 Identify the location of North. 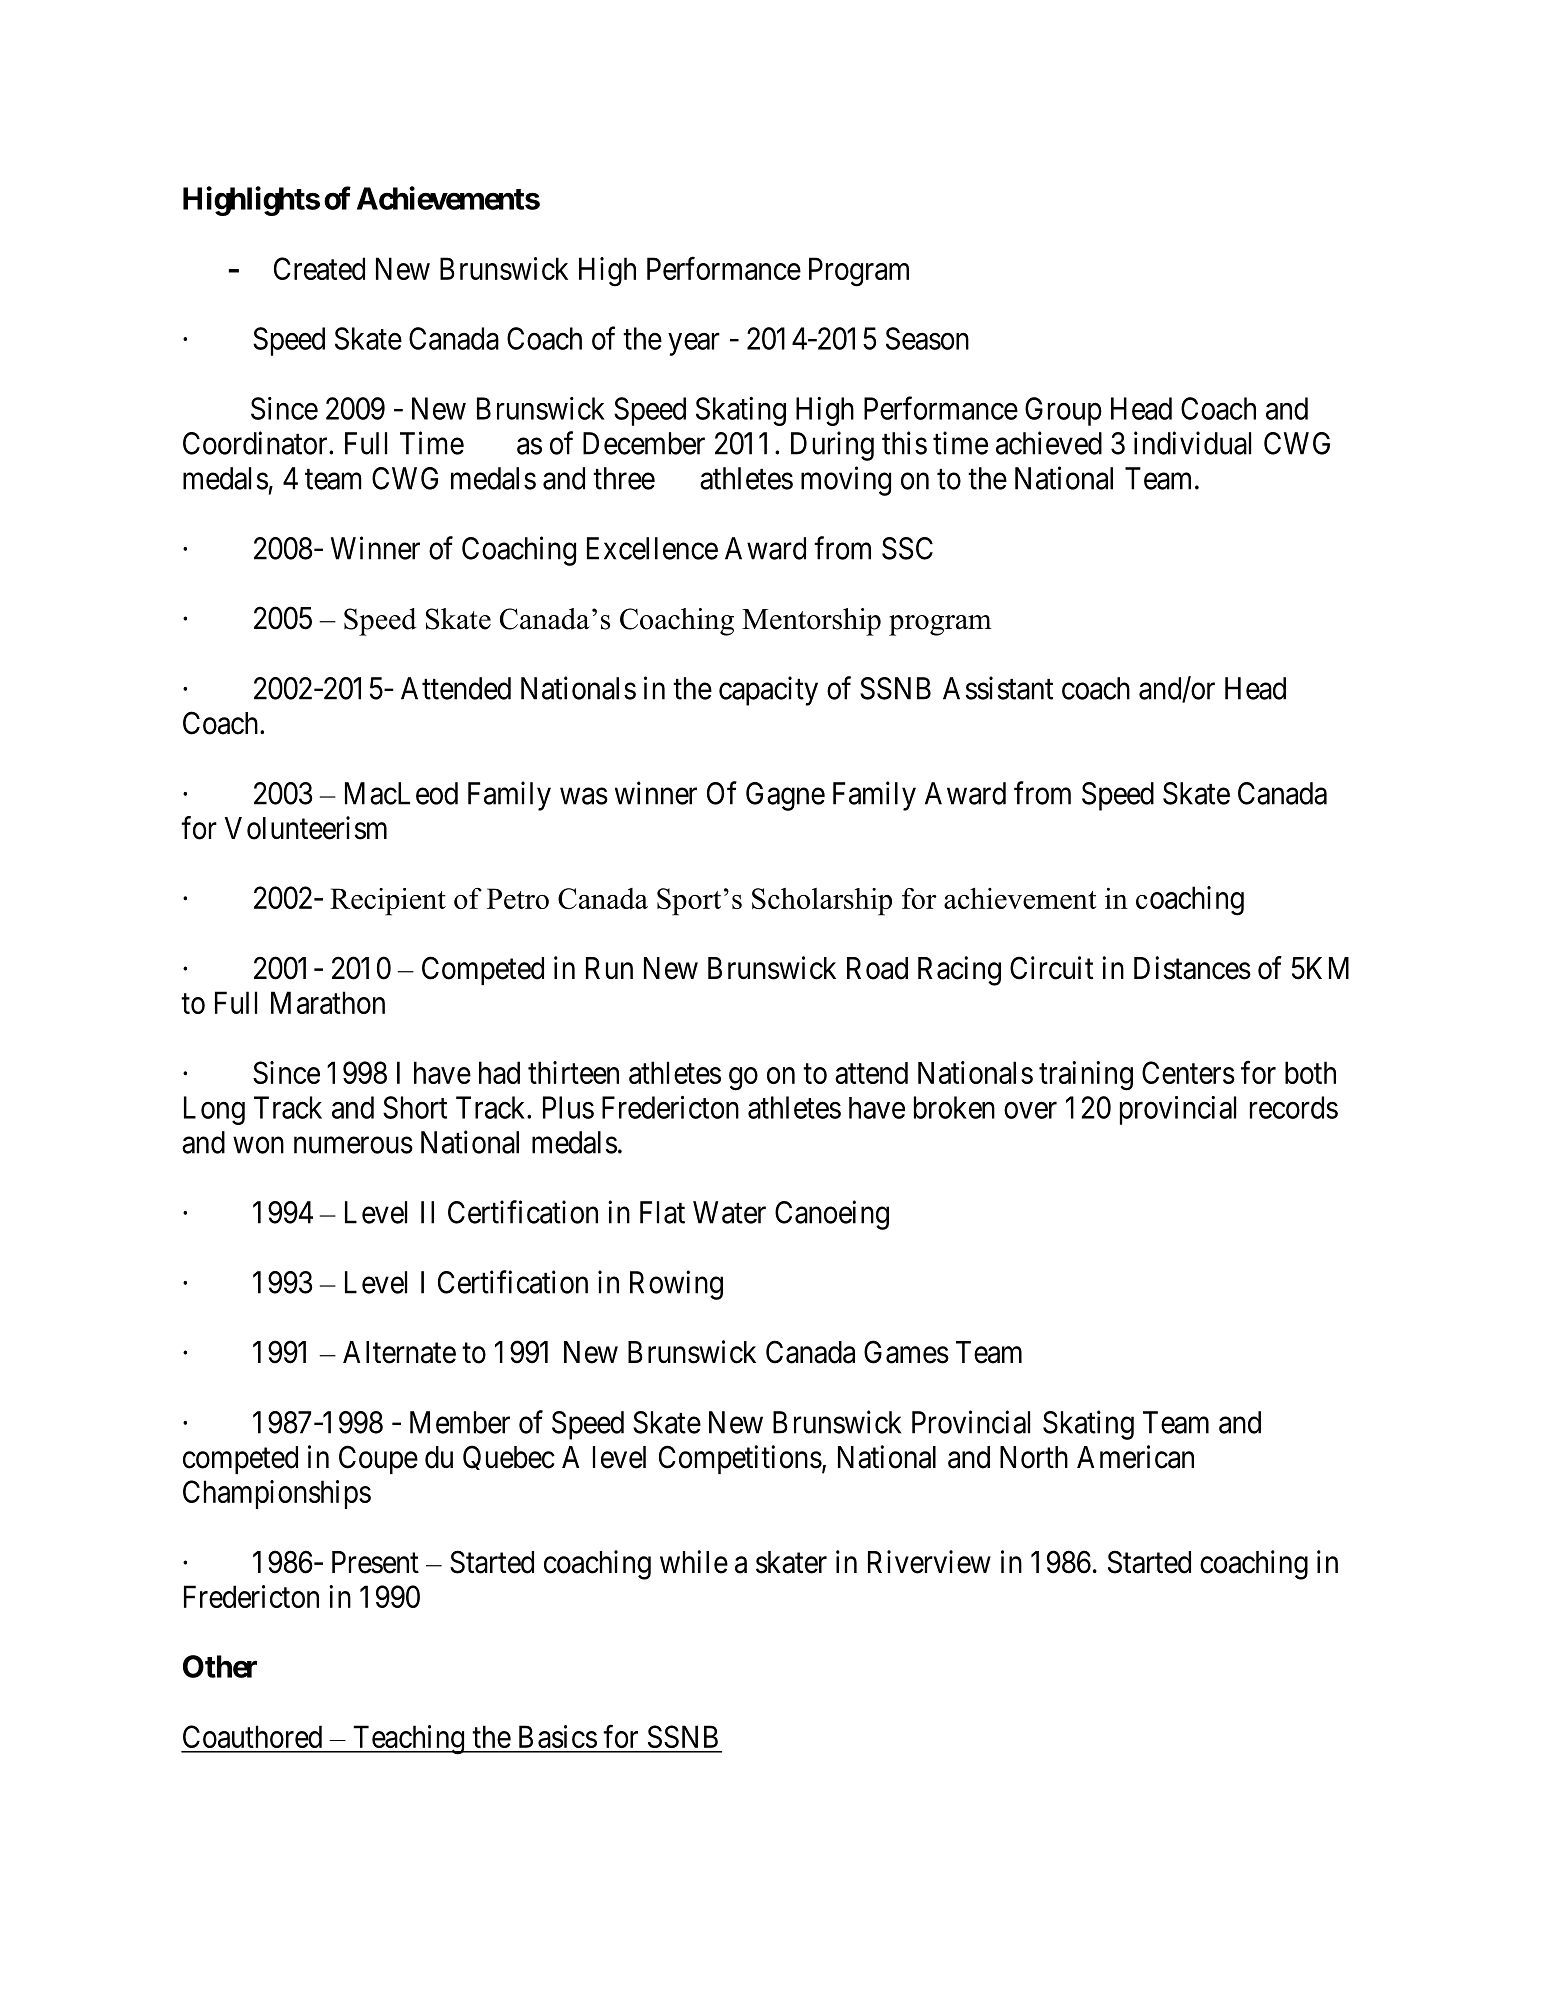
(1034, 1457).
